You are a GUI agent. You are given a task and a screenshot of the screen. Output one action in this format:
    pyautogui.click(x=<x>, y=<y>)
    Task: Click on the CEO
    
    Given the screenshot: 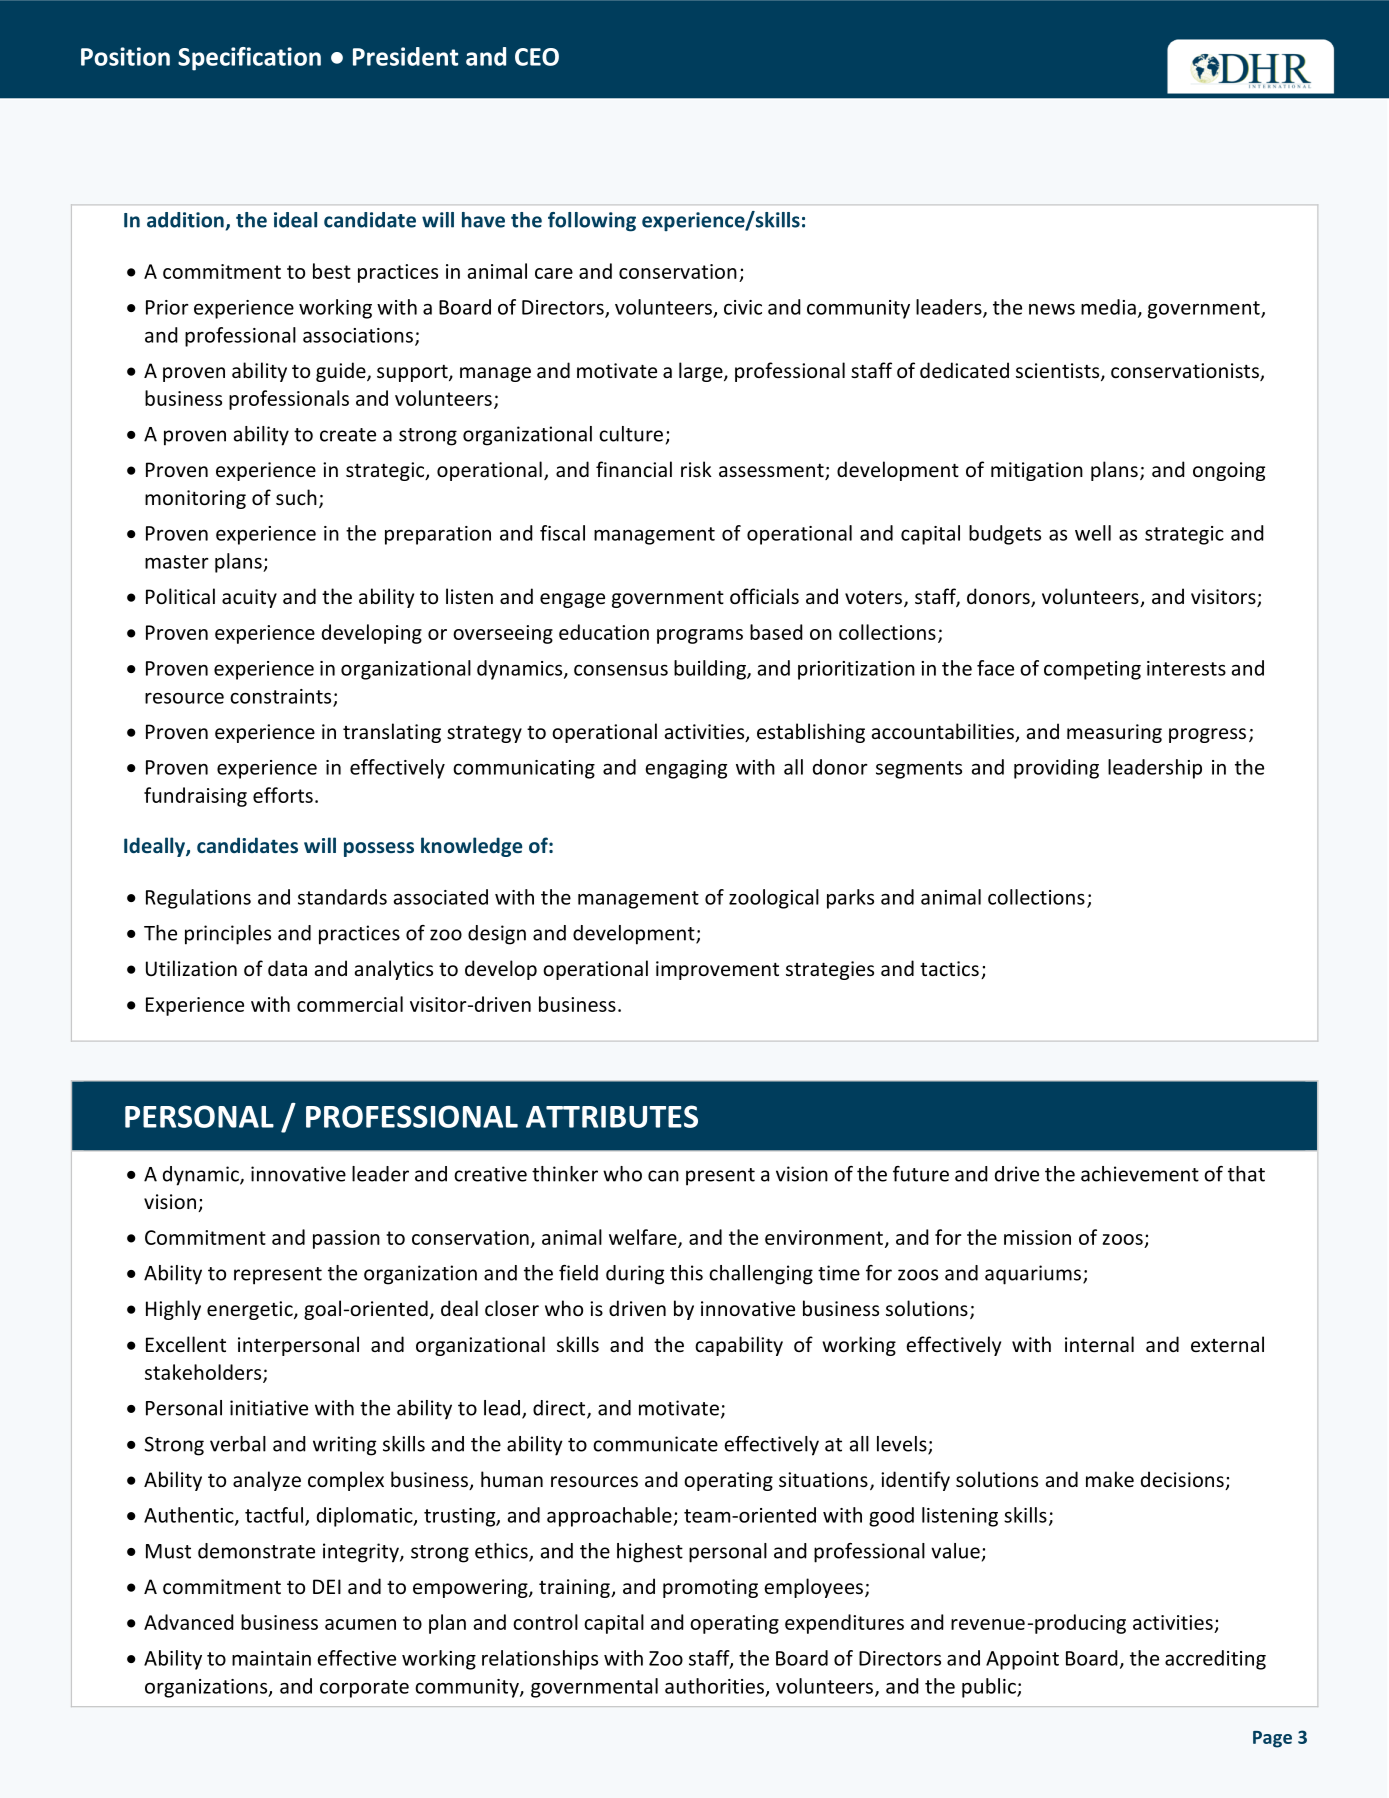 What is the action you would take?
    pyautogui.click(x=537, y=57)
